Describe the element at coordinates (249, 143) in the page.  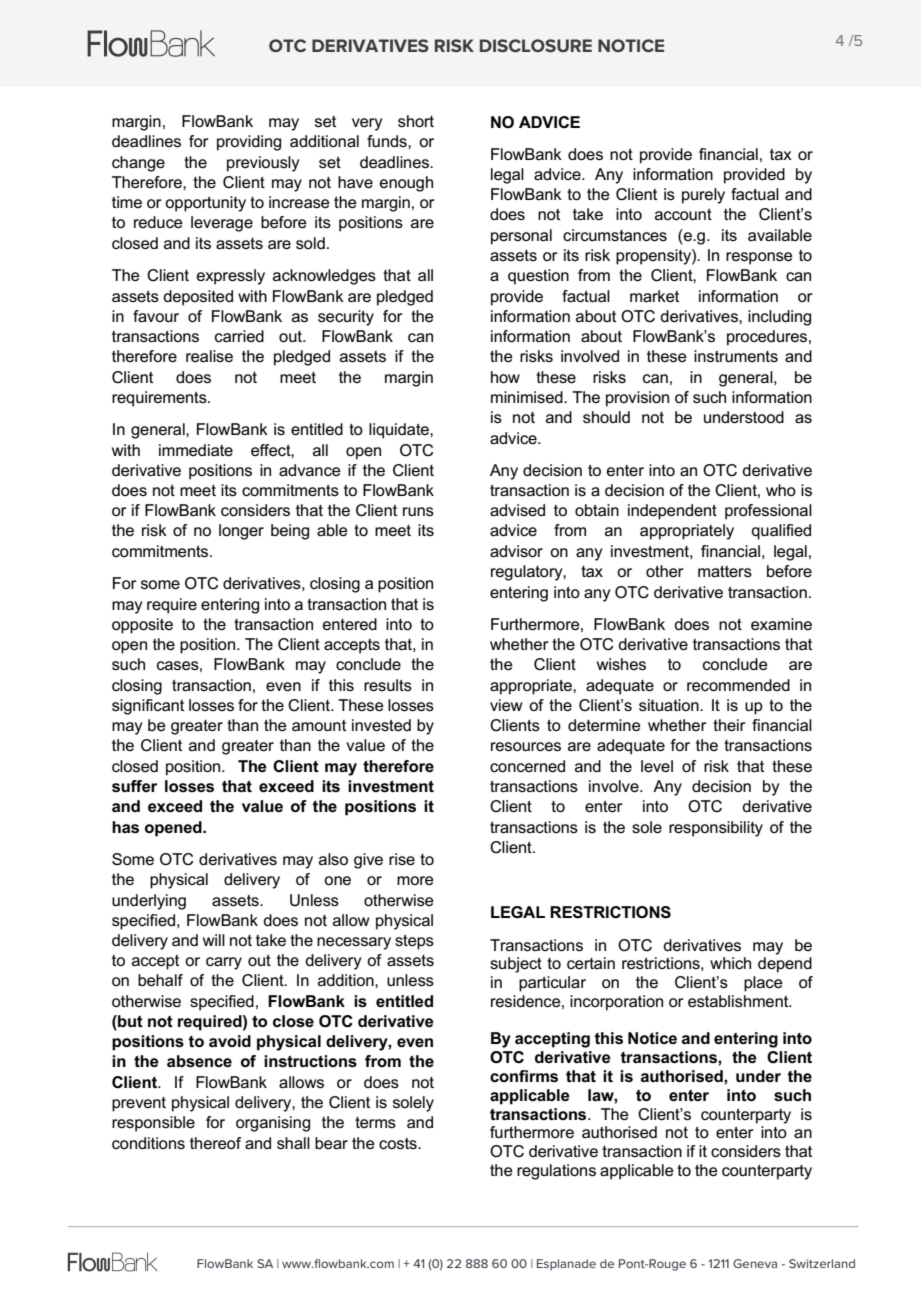
I see `providing` at that location.
